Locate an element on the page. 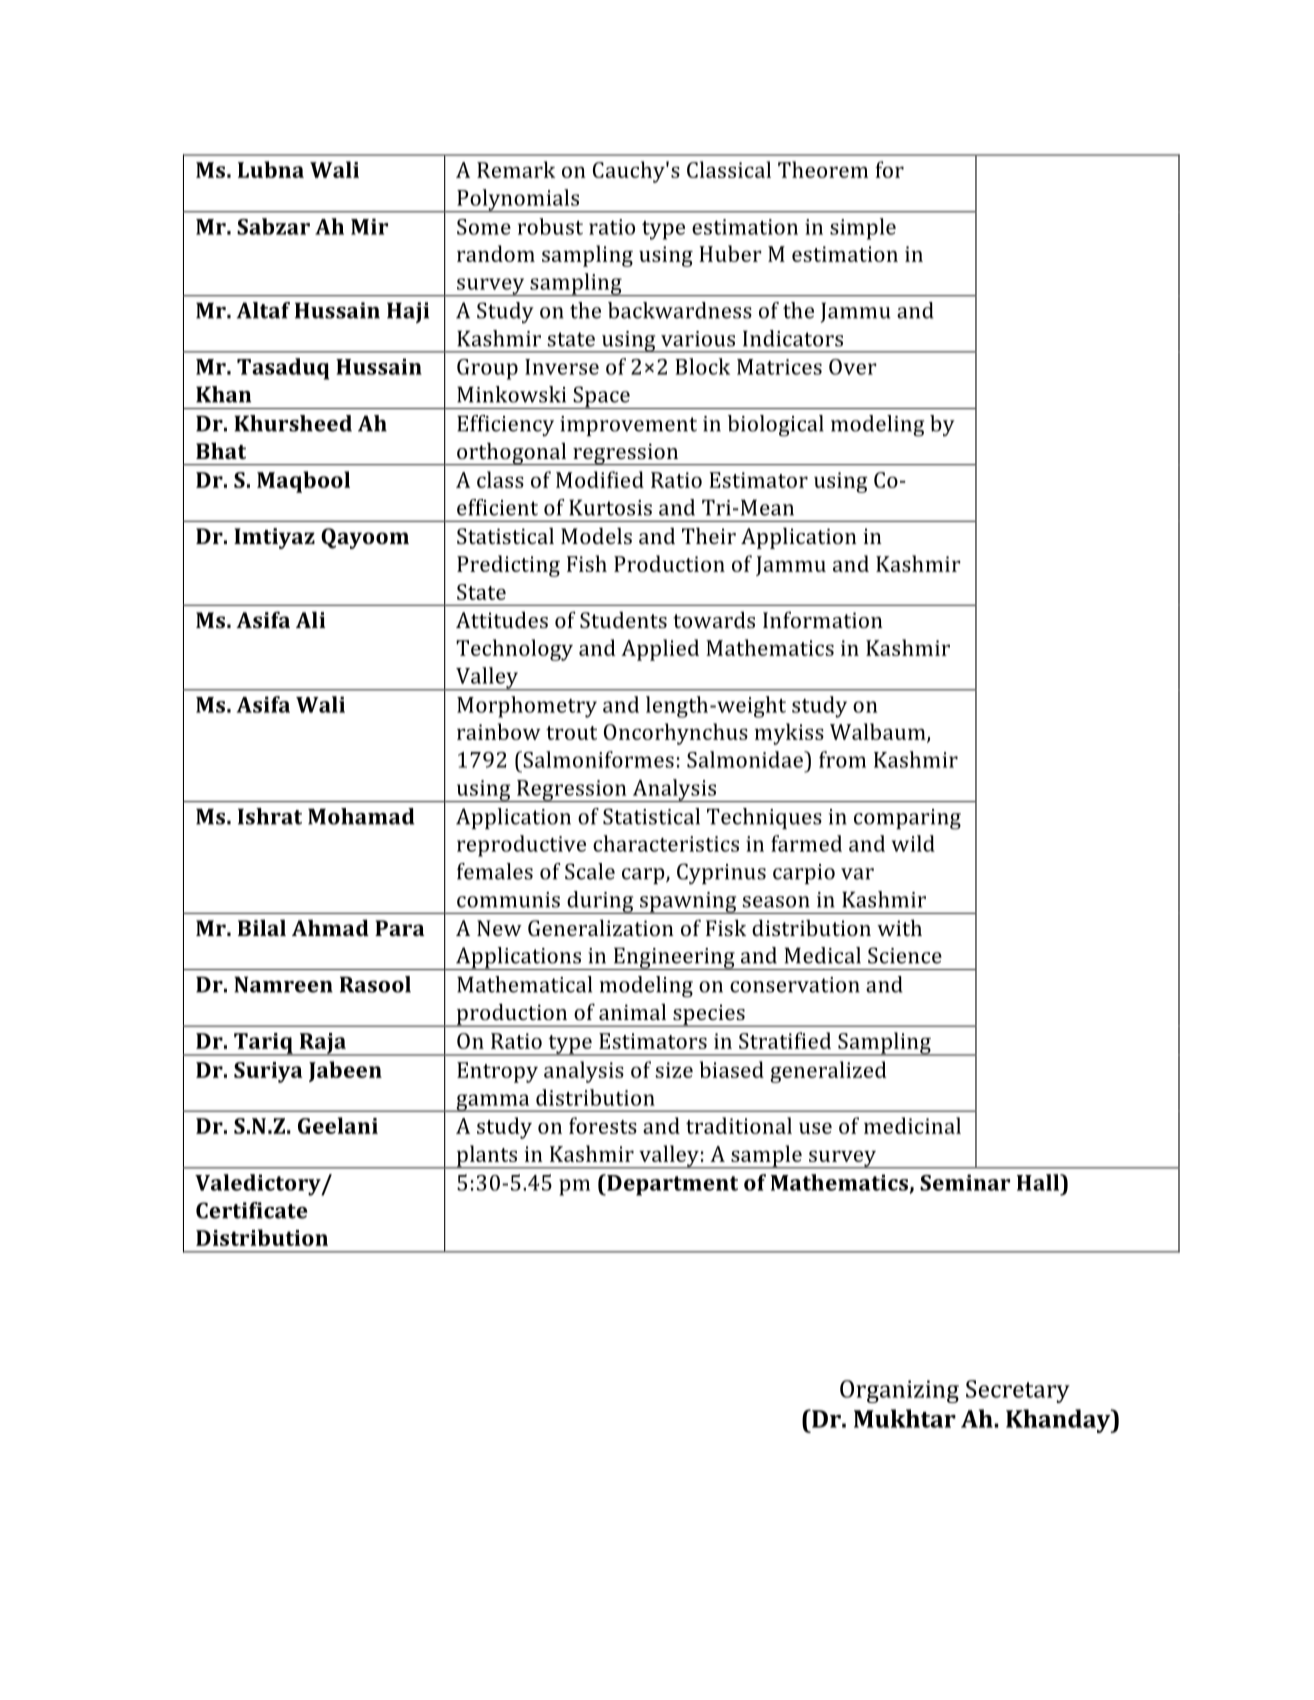 This page has height=1700, width=1314. Kurtosis is located at coordinates (610, 507).
